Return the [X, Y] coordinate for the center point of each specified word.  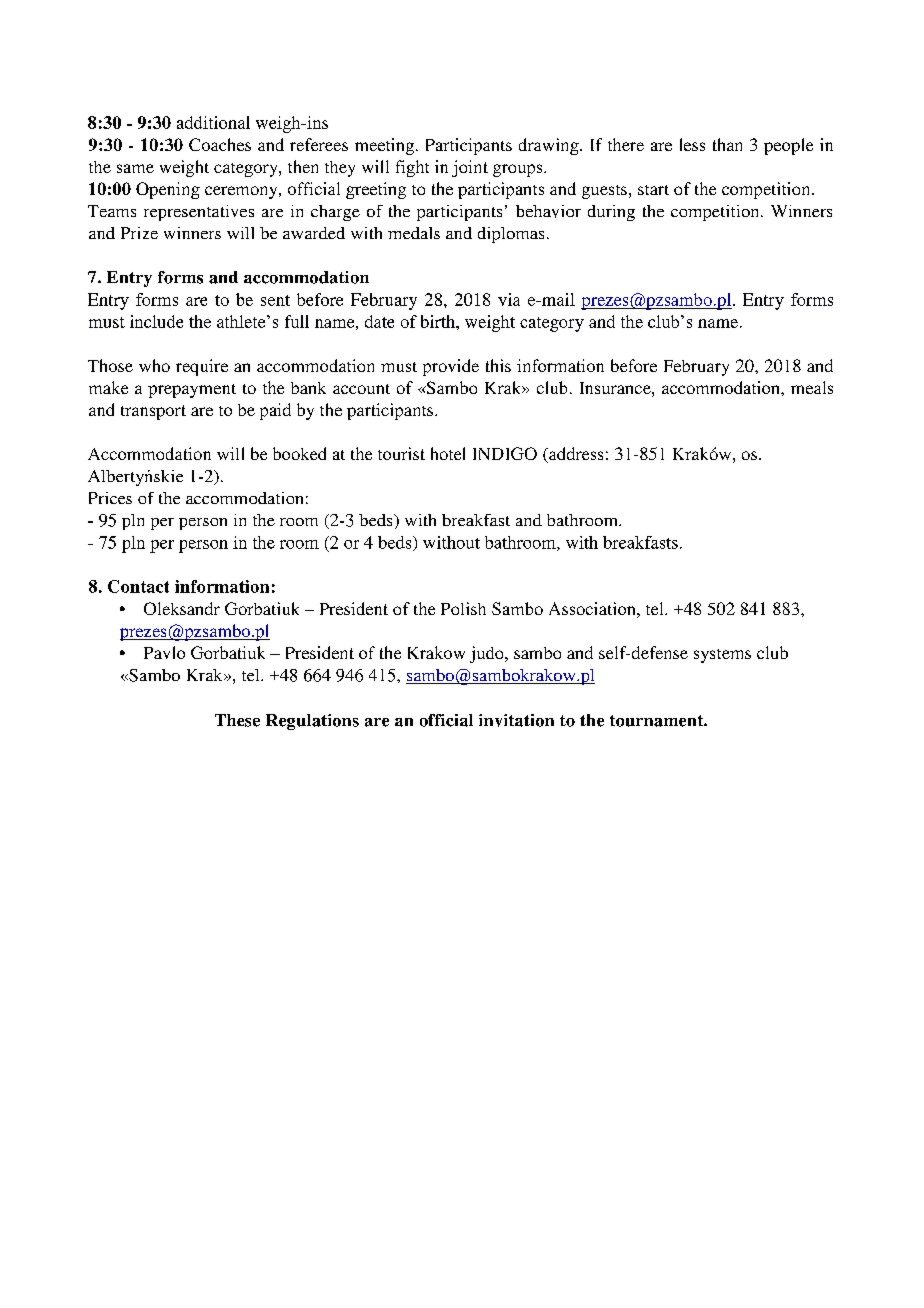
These [237, 720]
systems [722, 656]
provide [451, 367]
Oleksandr [182, 608]
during [611, 213]
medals [414, 233]
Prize [139, 233]
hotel [448, 453]
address [575, 455]
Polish [463, 608]
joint [470, 168]
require [202, 367]
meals [812, 387]
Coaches [220, 144]
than [727, 144]
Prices [110, 498]
